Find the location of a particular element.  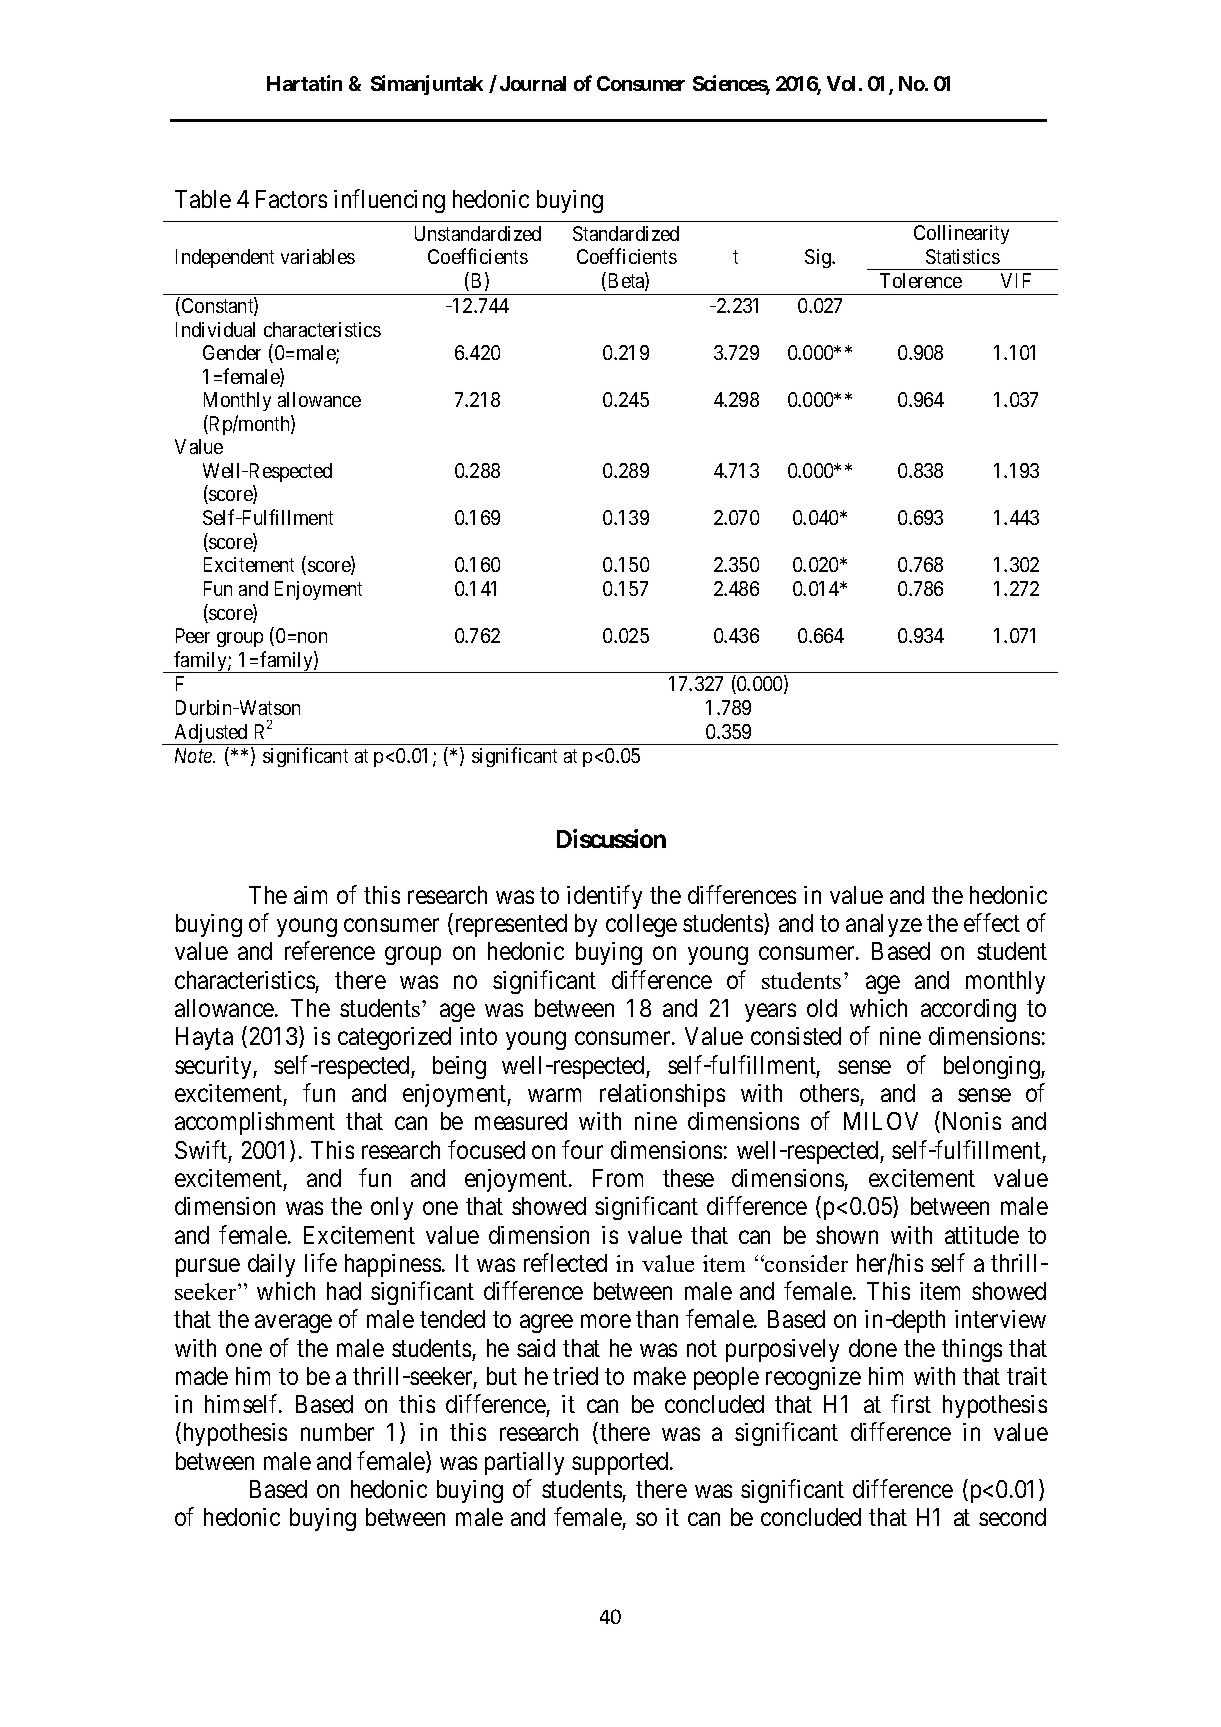

analyze is located at coordinates (884, 925).
